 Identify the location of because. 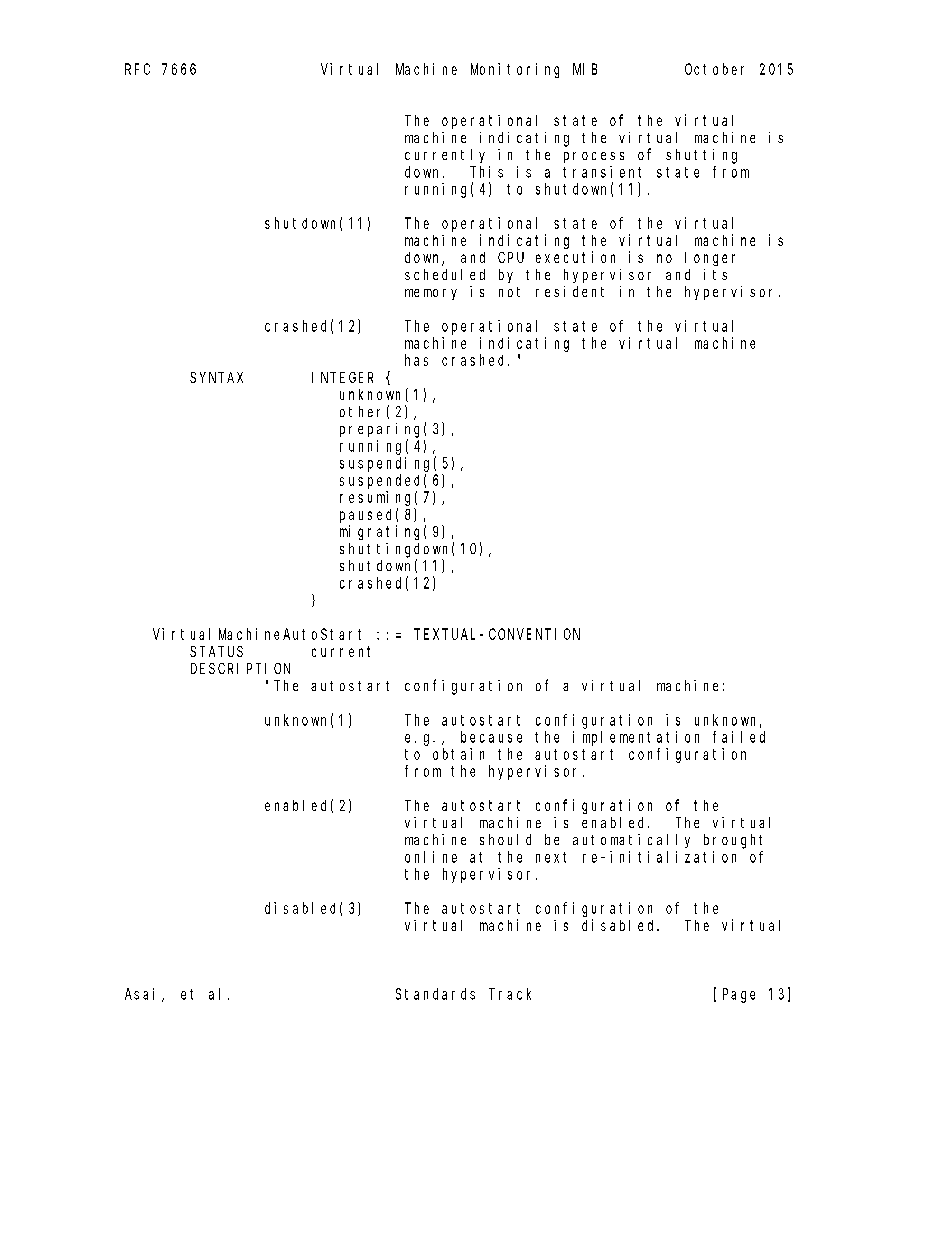
(491, 737).
